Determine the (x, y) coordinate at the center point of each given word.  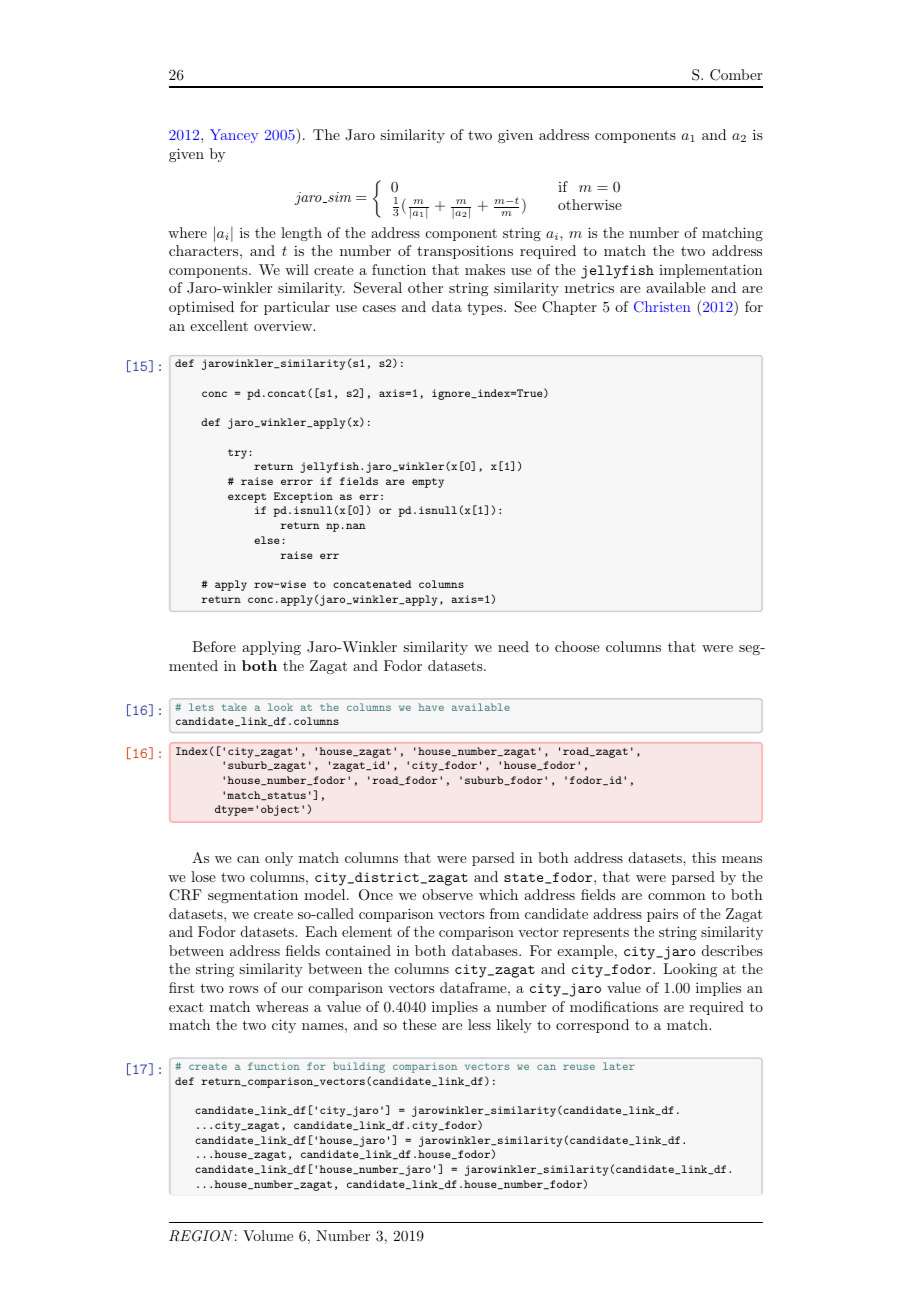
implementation (711, 271)
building (359, 1067)
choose (577, 646)
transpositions (465, 252)
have (431, 707)
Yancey (234, 136)
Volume (268, 1235)
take (234, 707)
